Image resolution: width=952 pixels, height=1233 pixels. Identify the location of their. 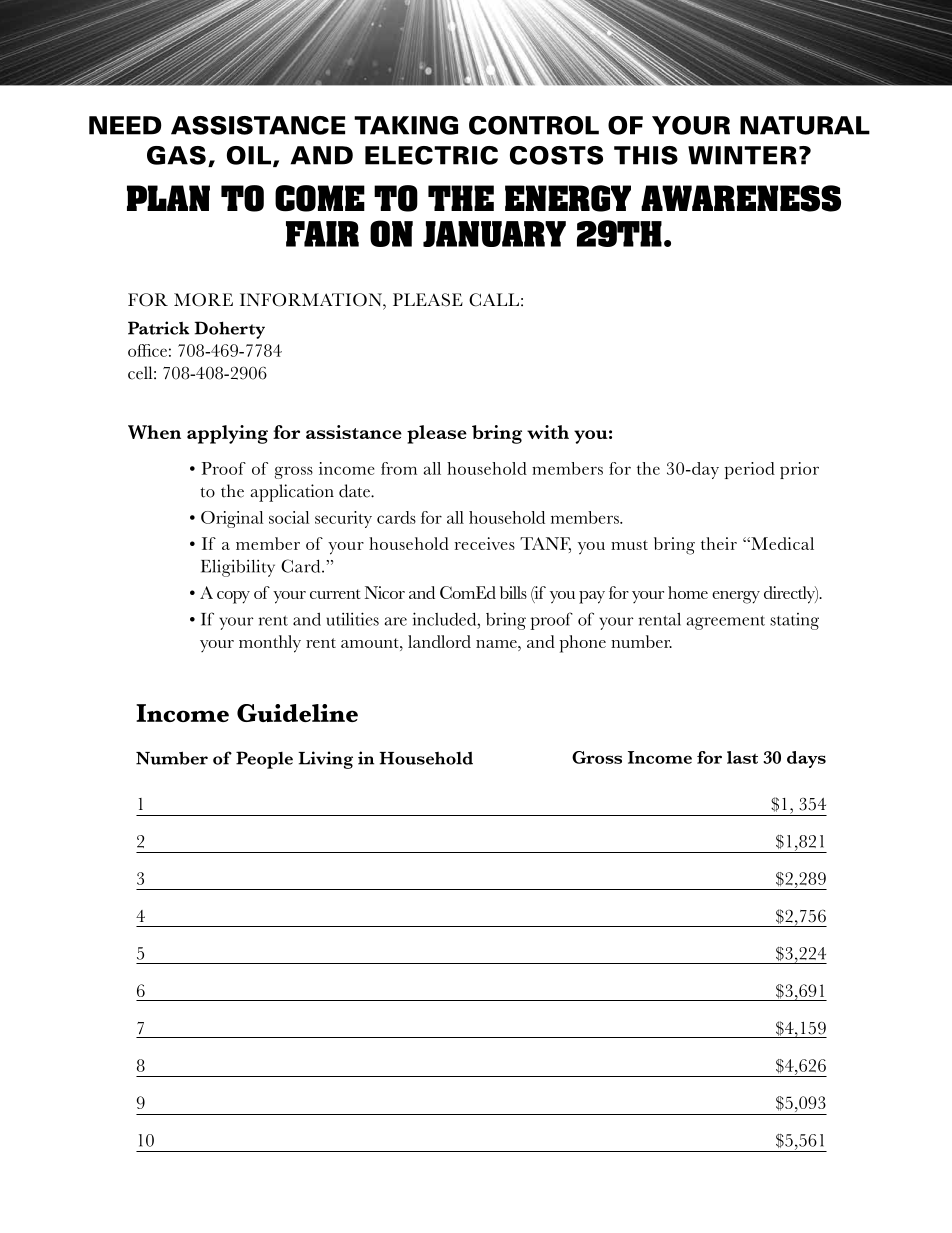
(719, 543).
